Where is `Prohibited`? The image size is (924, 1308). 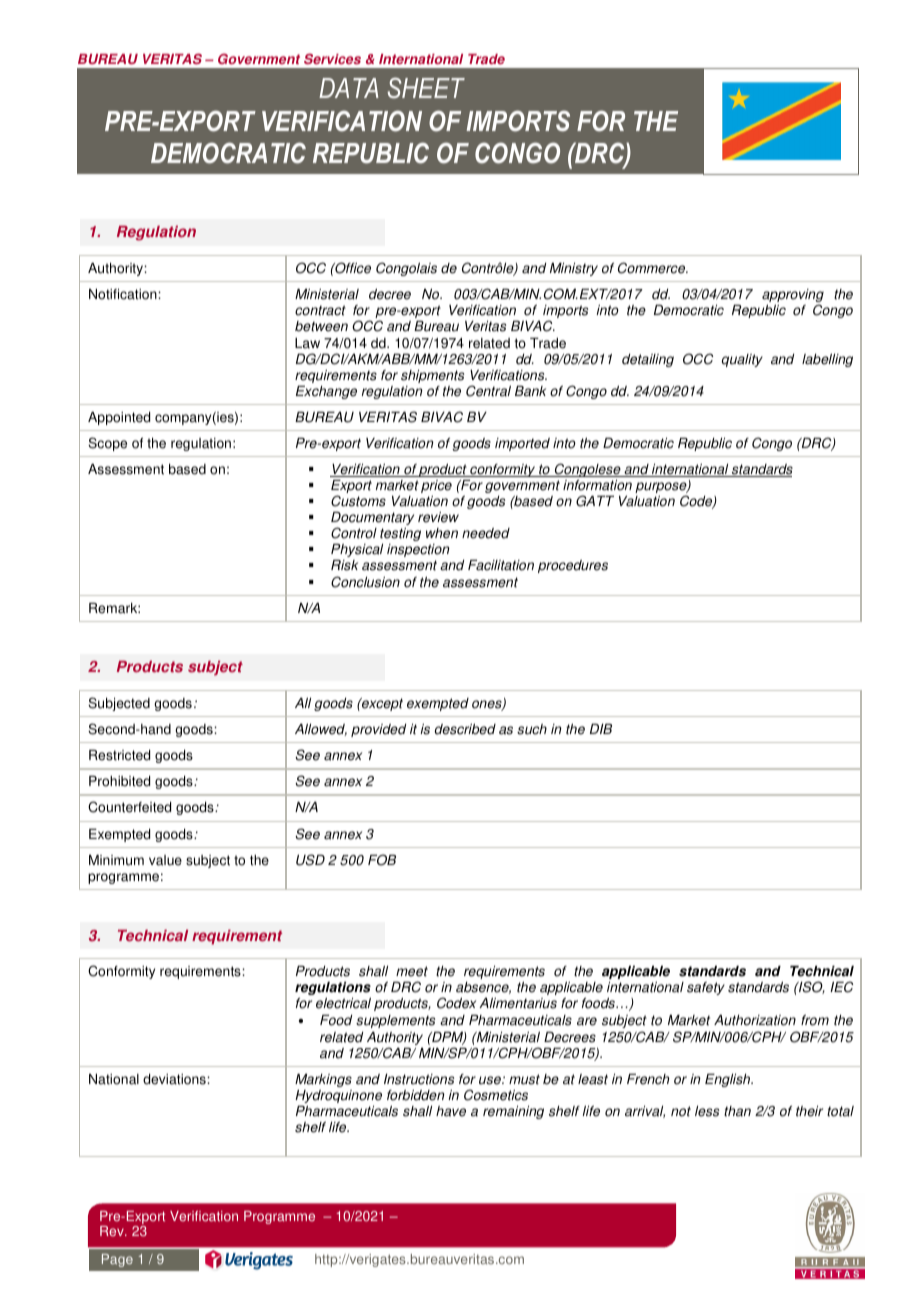 Prohibited is located at coordinates (119, 781).
